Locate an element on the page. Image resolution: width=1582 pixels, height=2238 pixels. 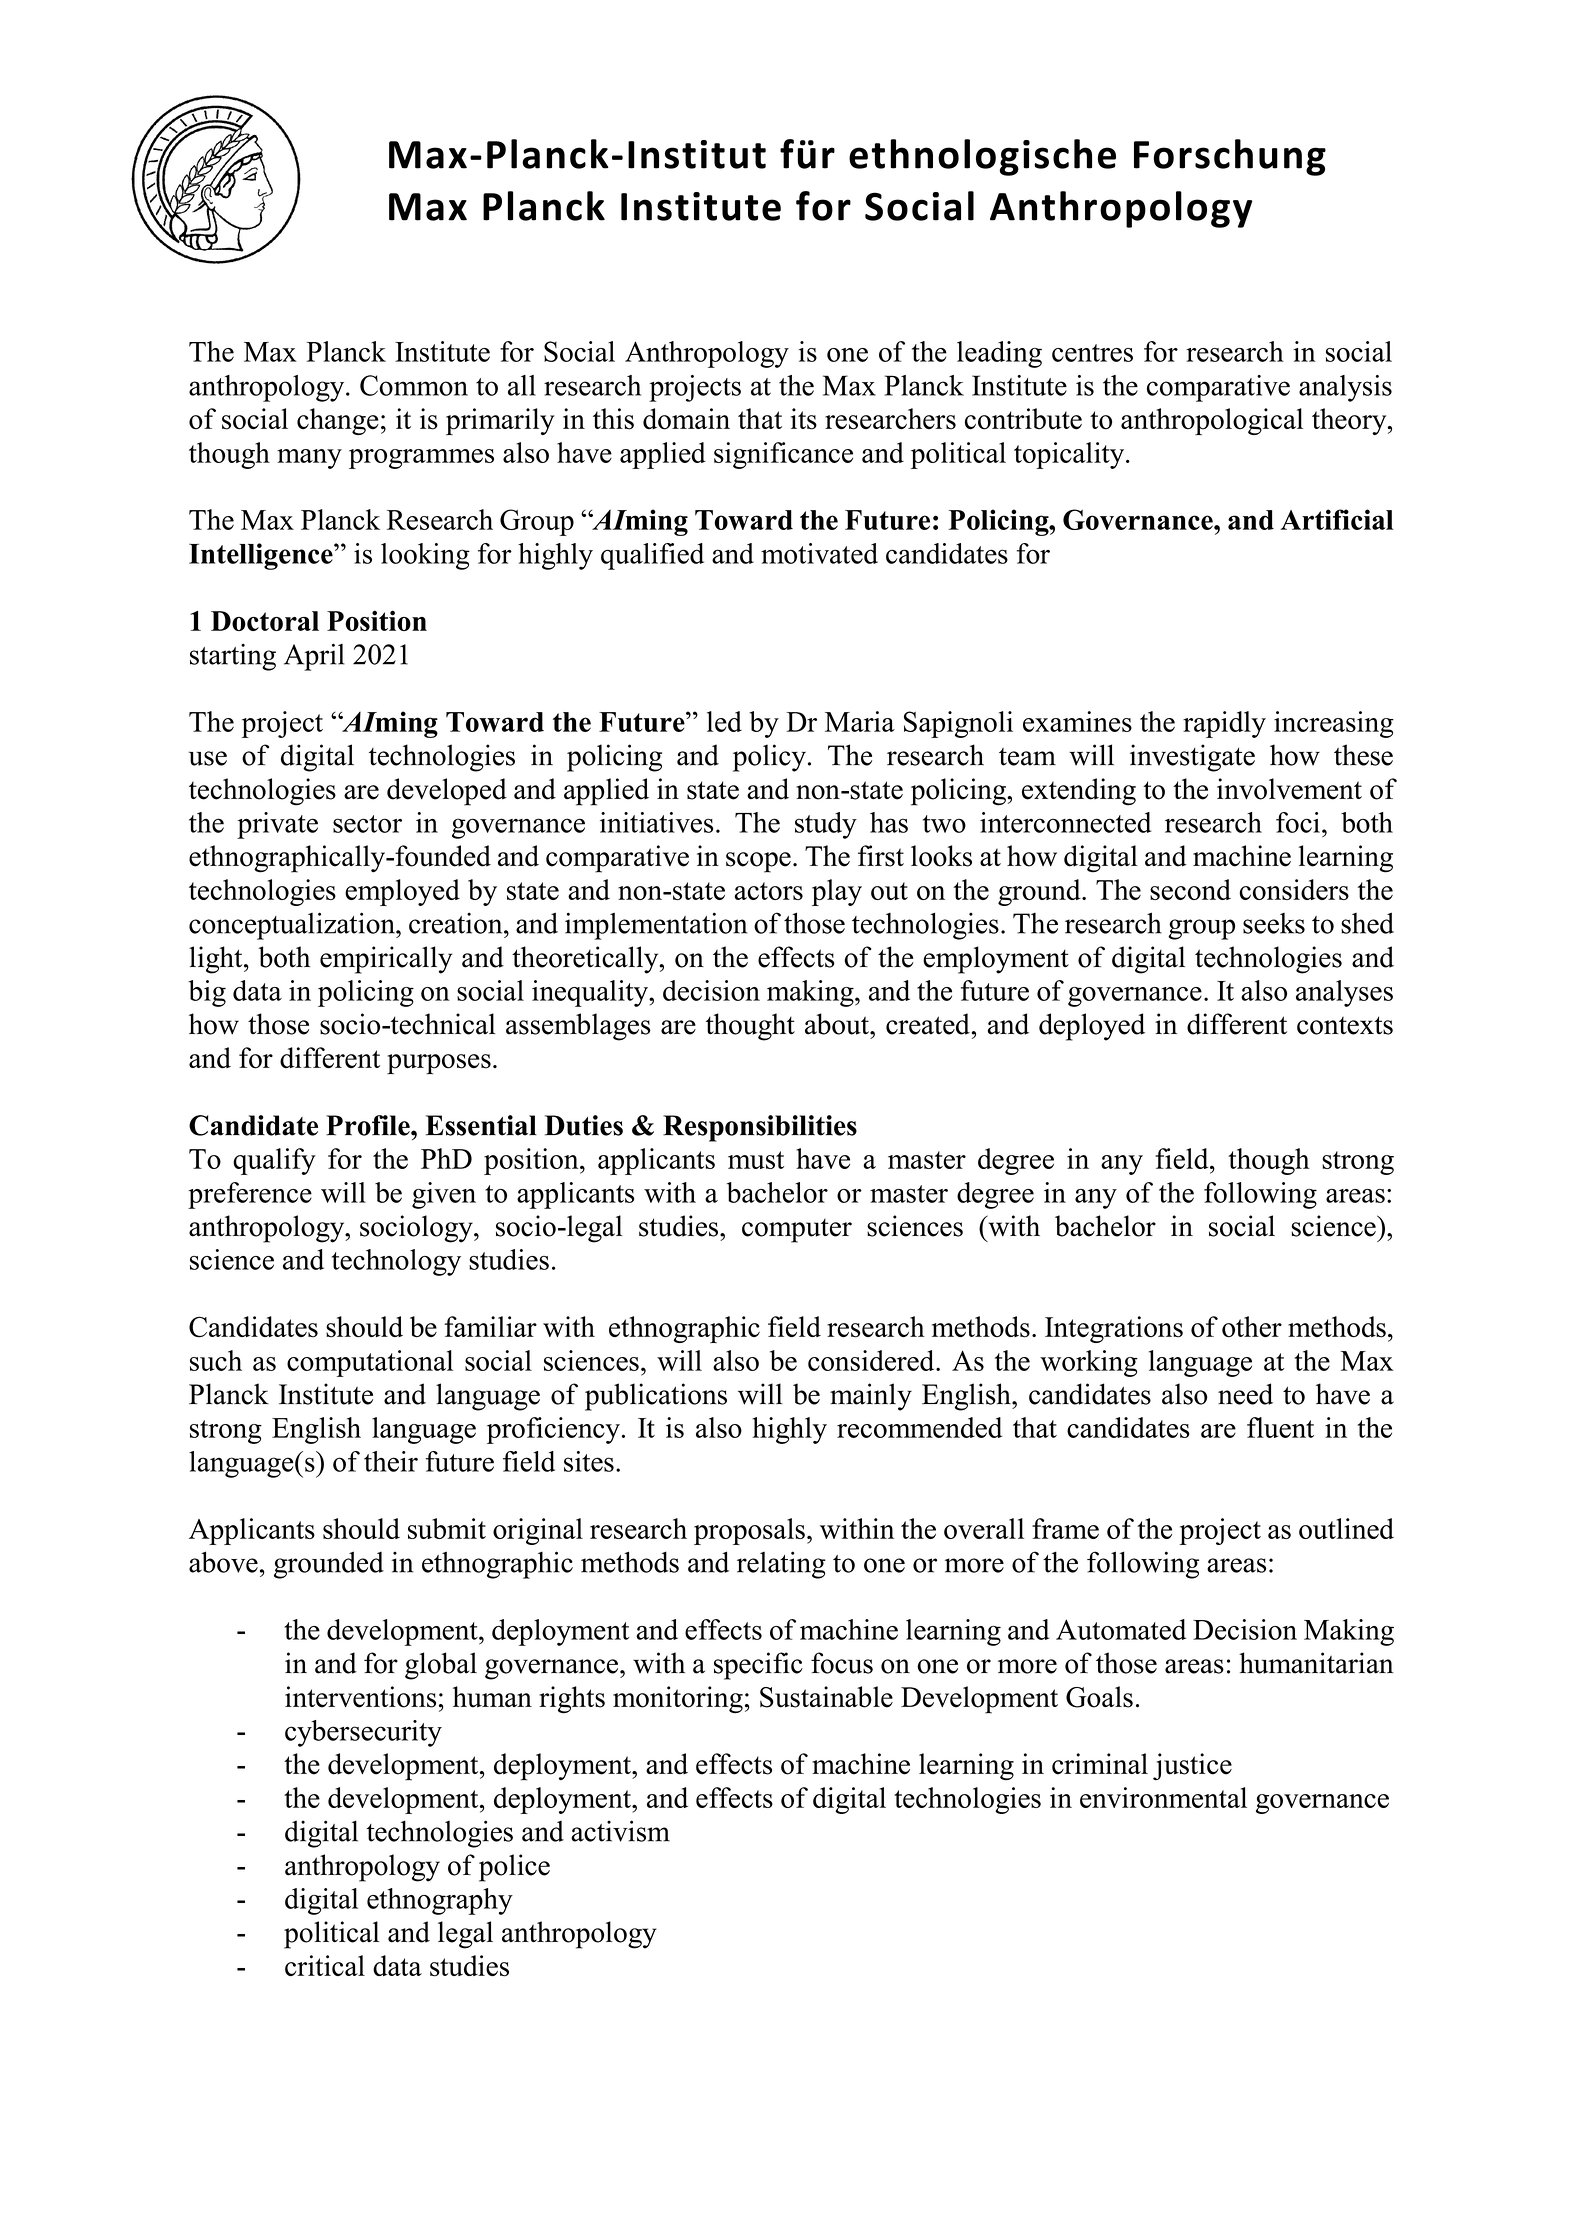
contexts is located at coordinates (1345, 1025).
